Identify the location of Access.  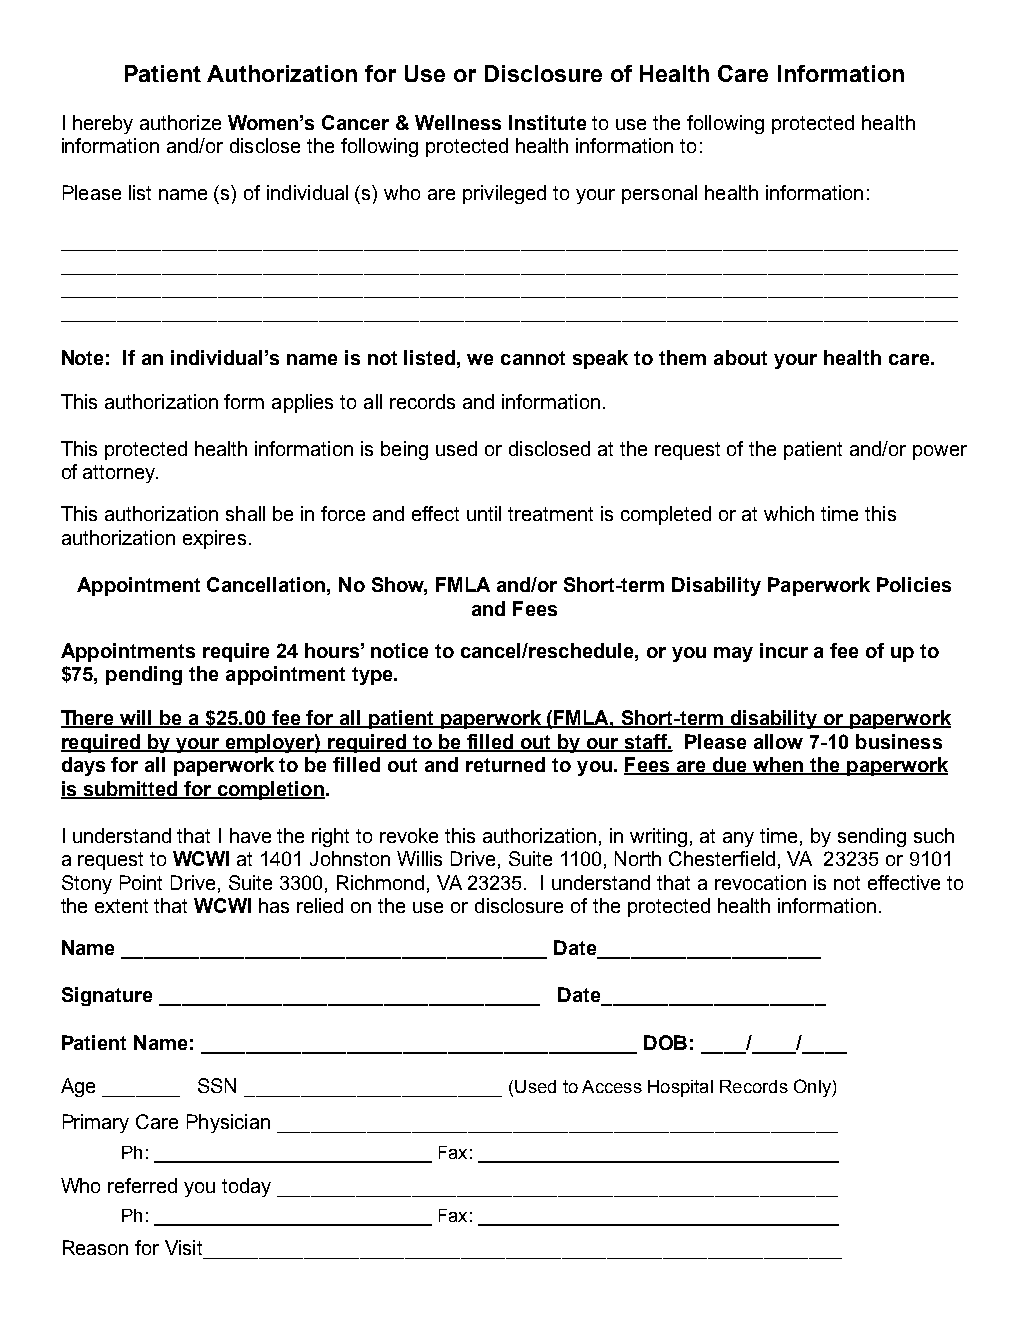
(612, 1086).
